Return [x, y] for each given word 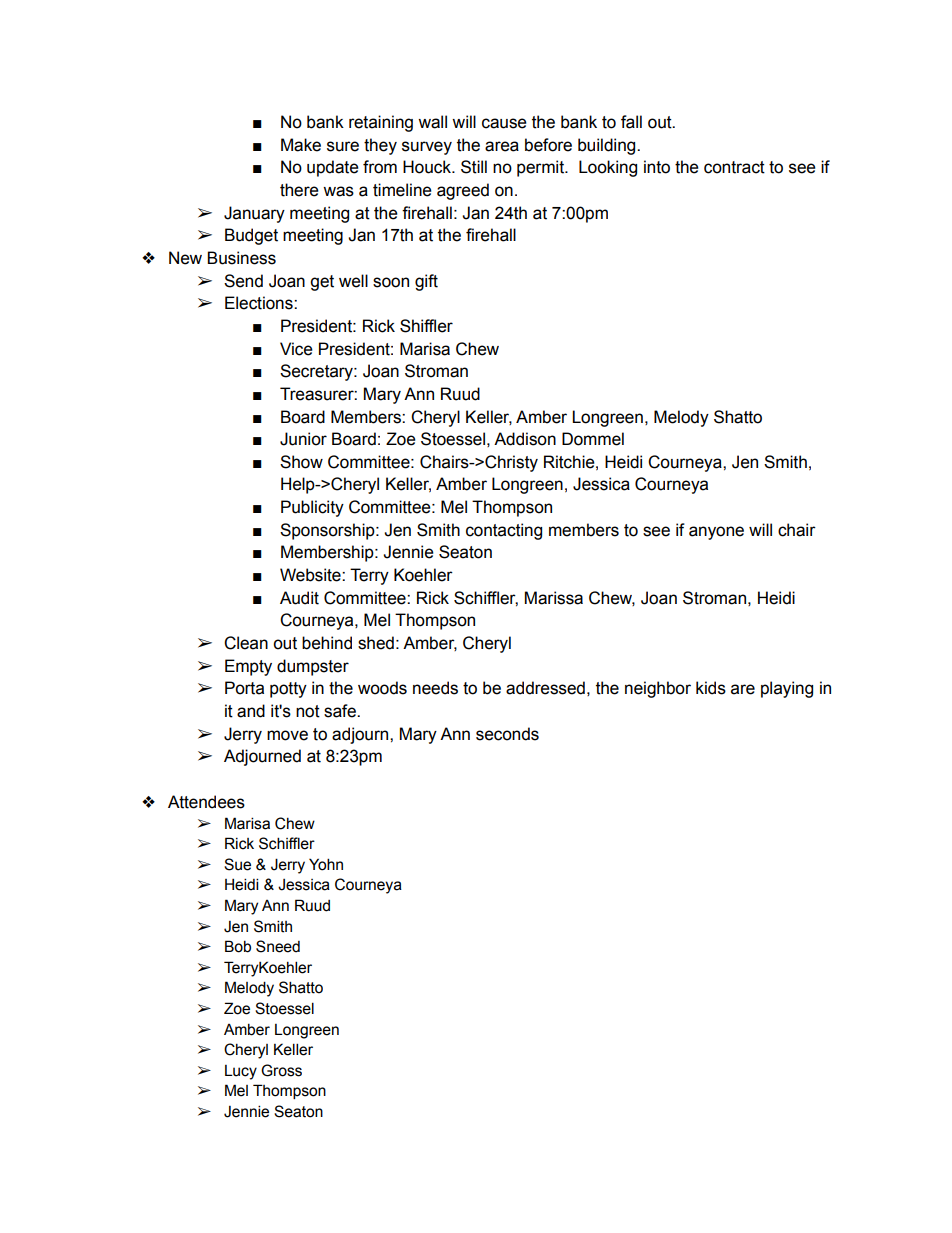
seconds [507, 734]
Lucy [241, 1072]
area [502, 146]
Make [301, 145]
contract [734, 167]
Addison [525, 439]
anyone [716, 533]
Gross [281, 1070]
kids [711, 688]
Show [301, 462]
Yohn [326, 864]
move [287, 735]
